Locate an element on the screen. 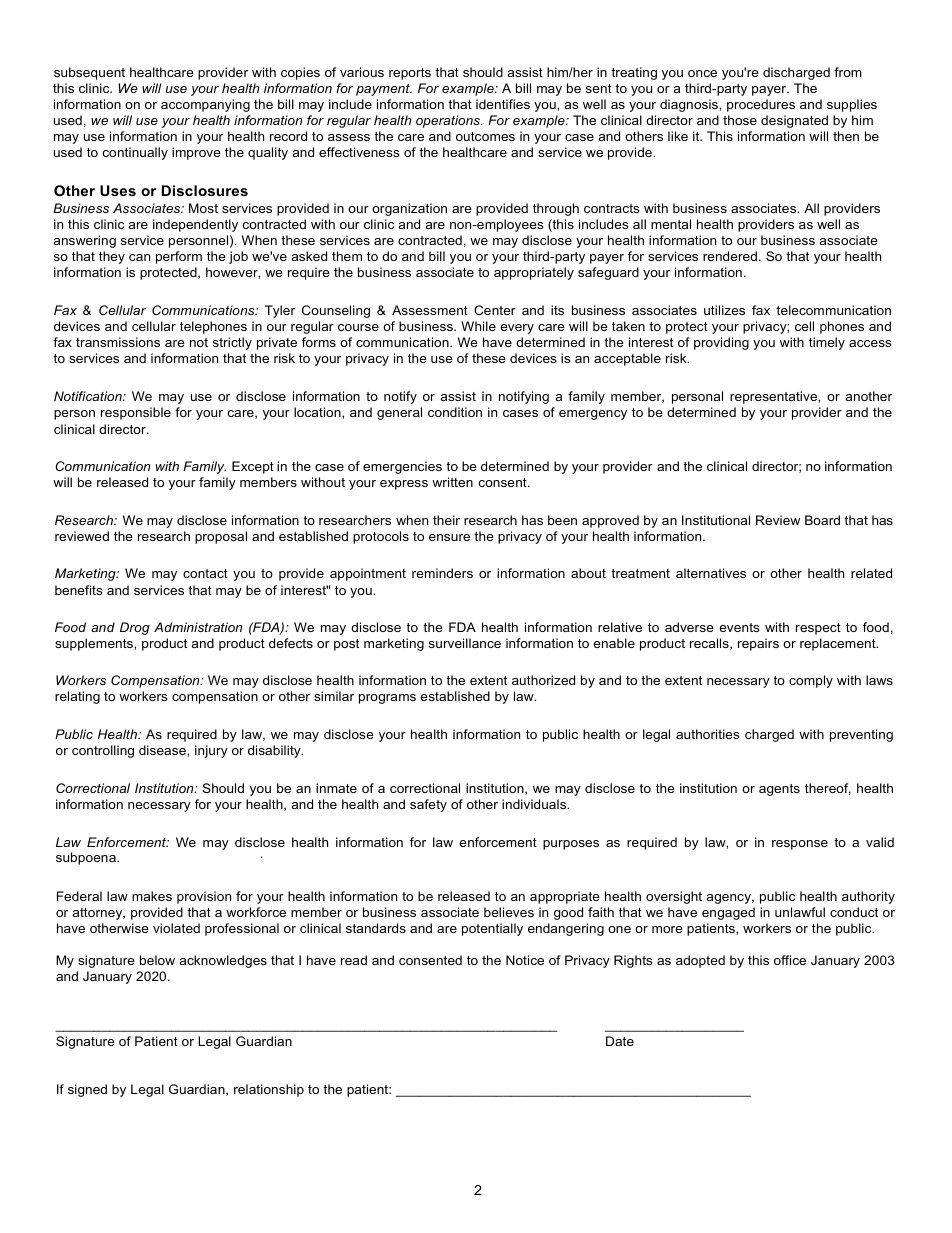 The image size is (952, 1233). transmissions is located at coordinates (118, 342).
